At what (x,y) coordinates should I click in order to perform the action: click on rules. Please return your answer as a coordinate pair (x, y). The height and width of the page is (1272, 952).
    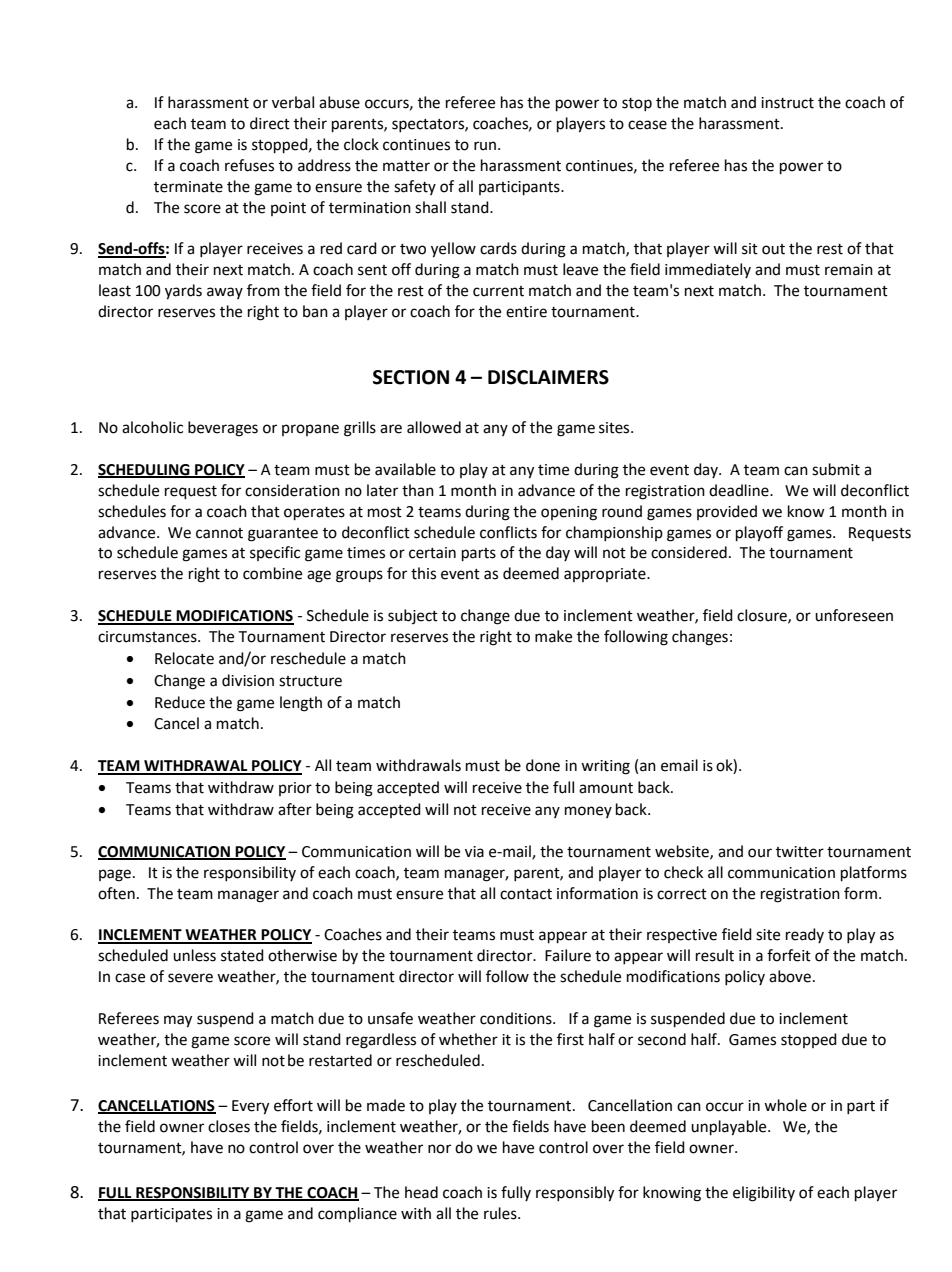
    Looking at the image, I should click on (501, 1213).
